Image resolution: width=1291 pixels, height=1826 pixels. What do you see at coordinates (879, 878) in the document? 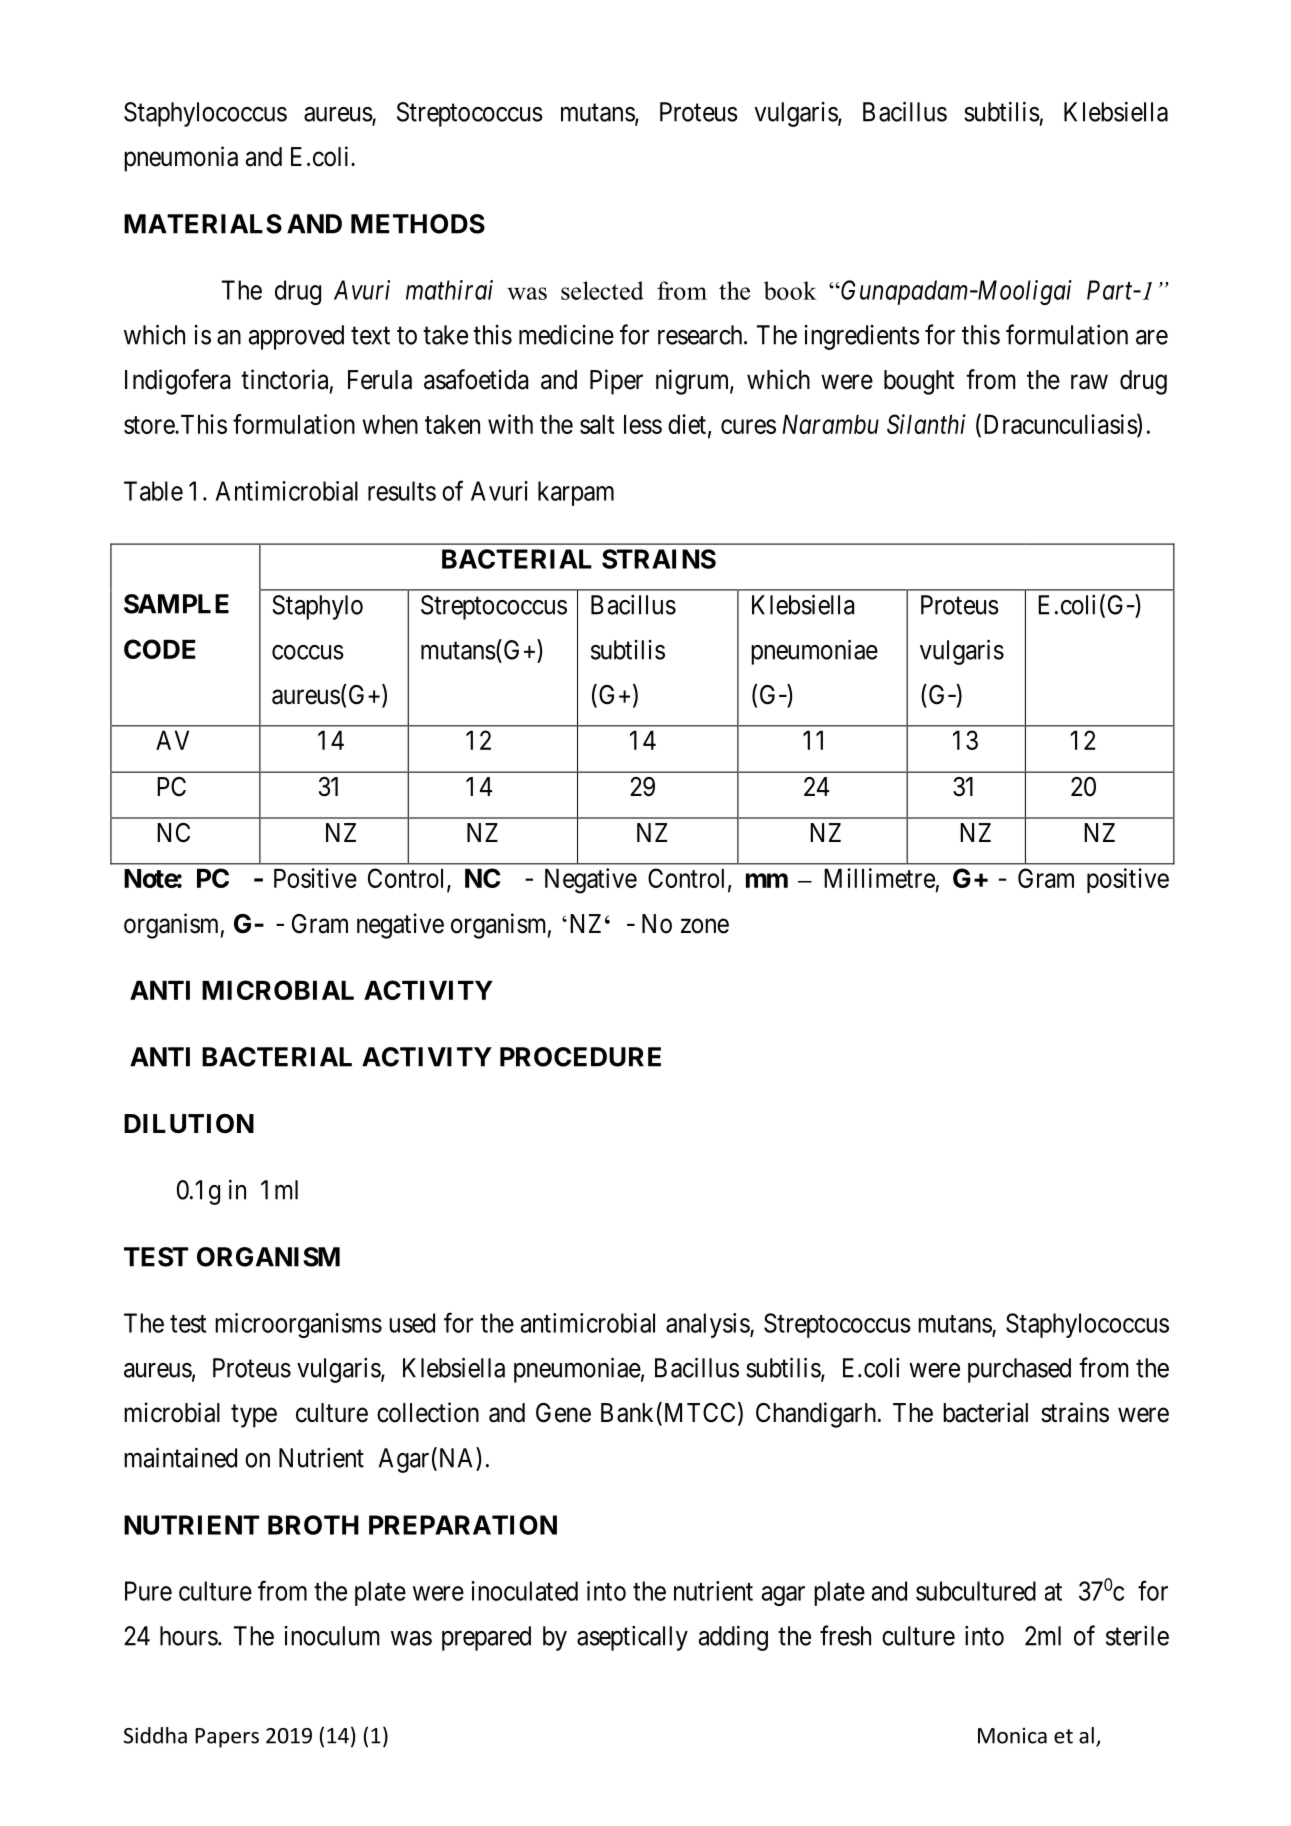
I see `Millimetre` at bounding box center [879, 878].
